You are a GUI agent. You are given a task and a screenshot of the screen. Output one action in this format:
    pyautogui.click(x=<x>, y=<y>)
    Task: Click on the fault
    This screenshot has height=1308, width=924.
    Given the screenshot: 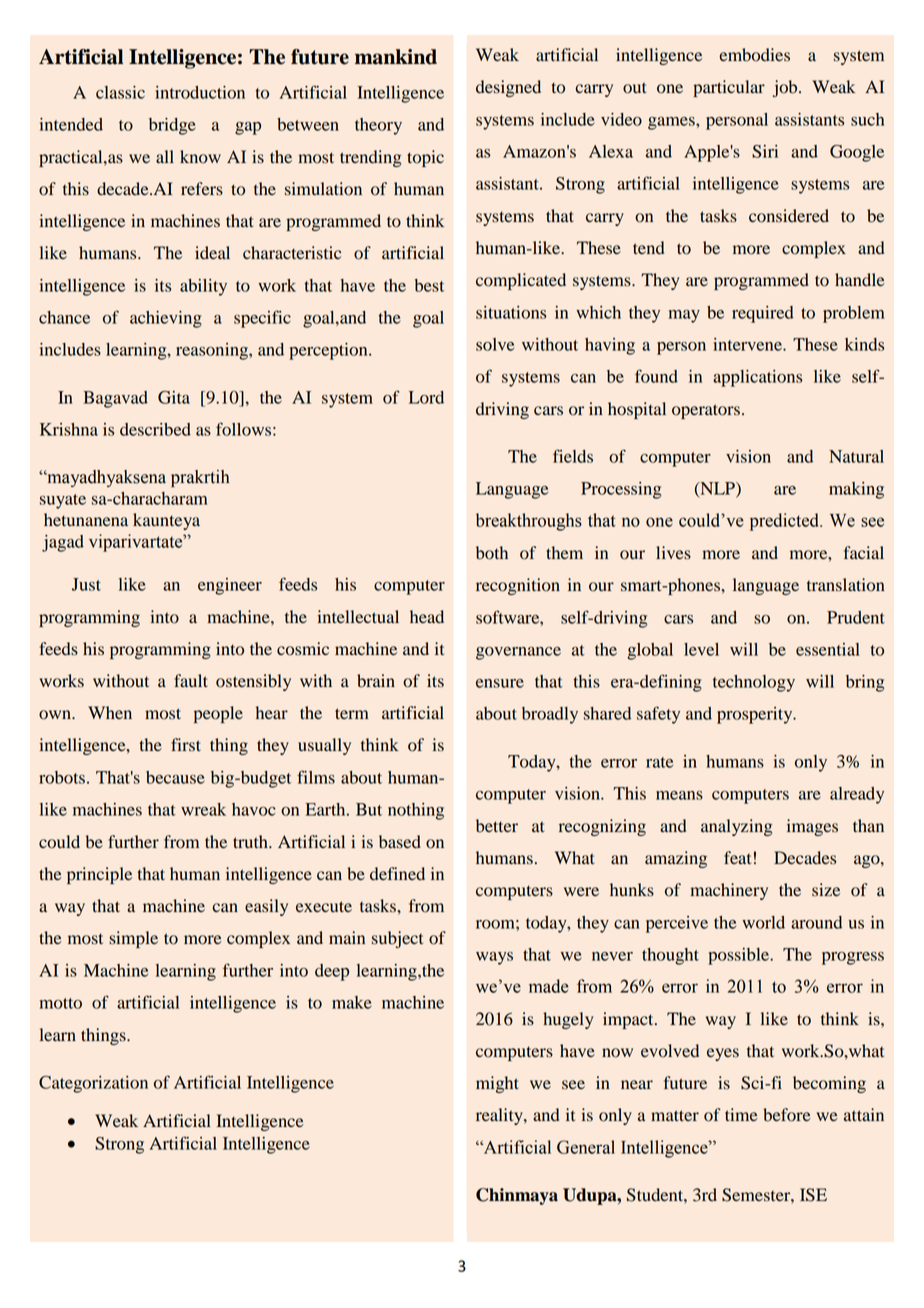 What is the action you would take?
    pyautogui.click(x=191, y=680)
